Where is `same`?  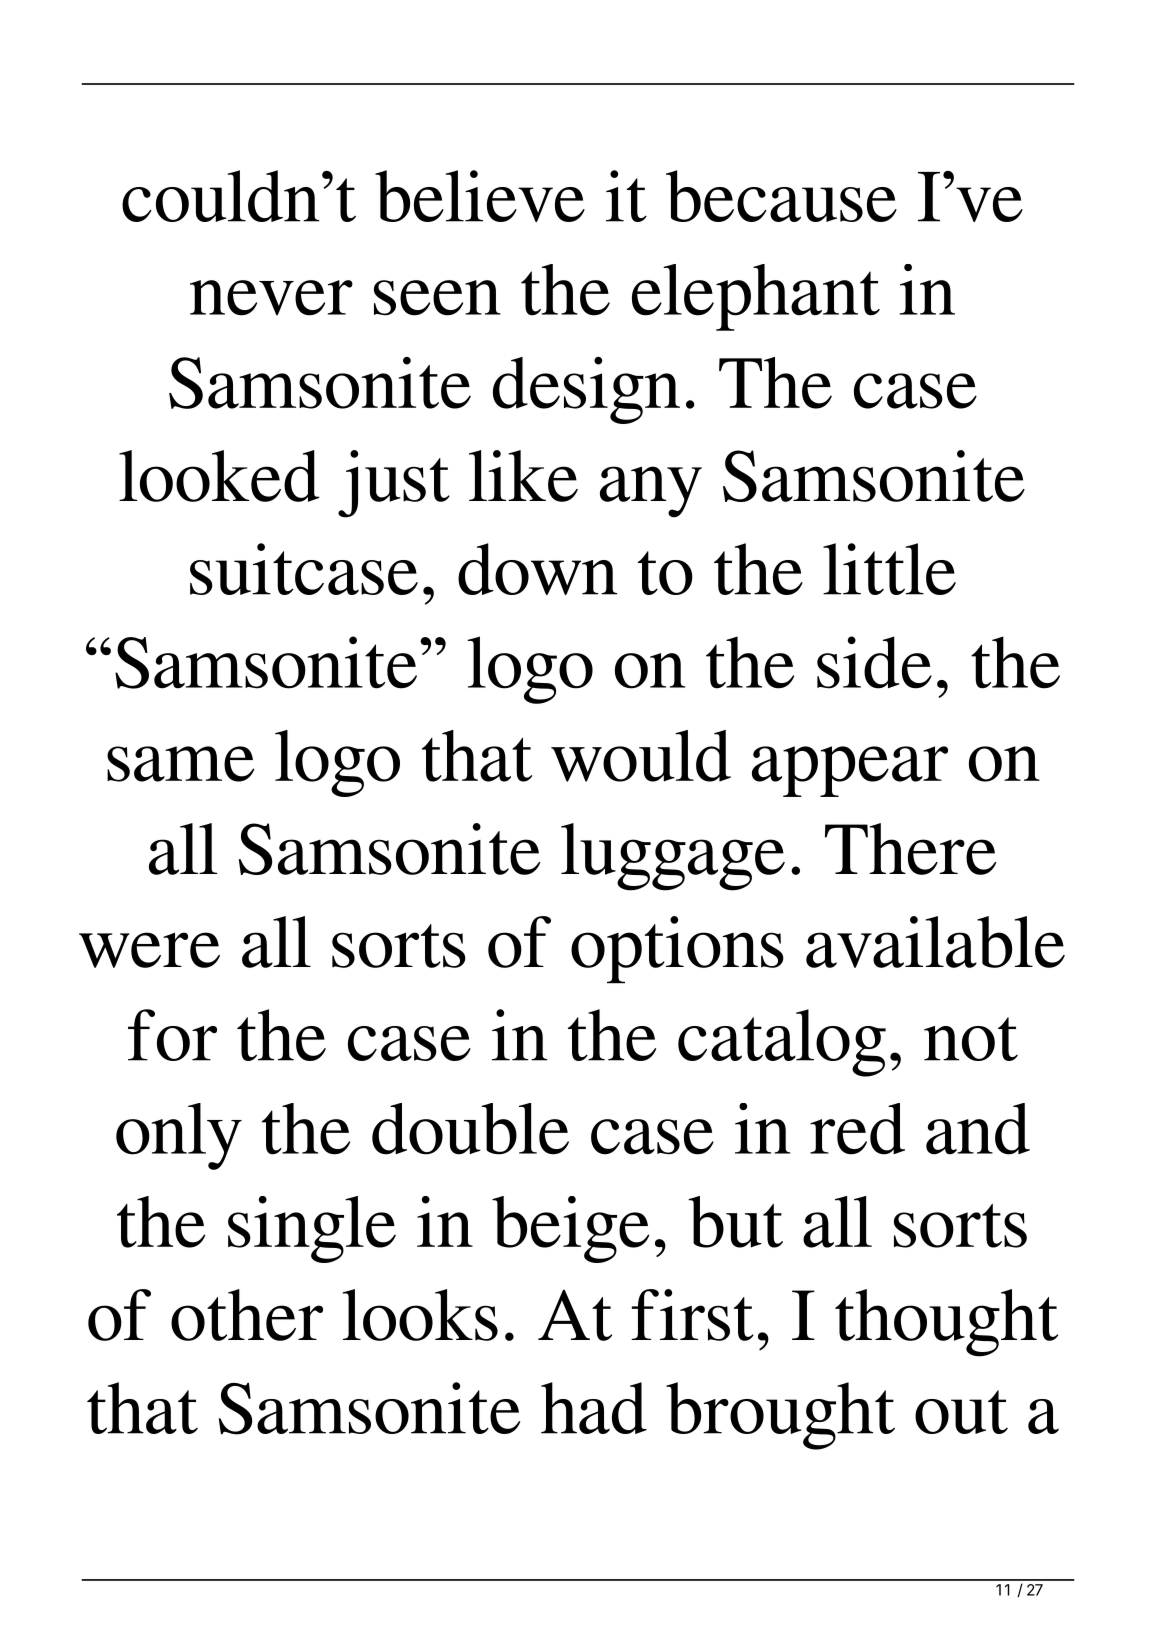 same is located at coordinates (180, 764).
